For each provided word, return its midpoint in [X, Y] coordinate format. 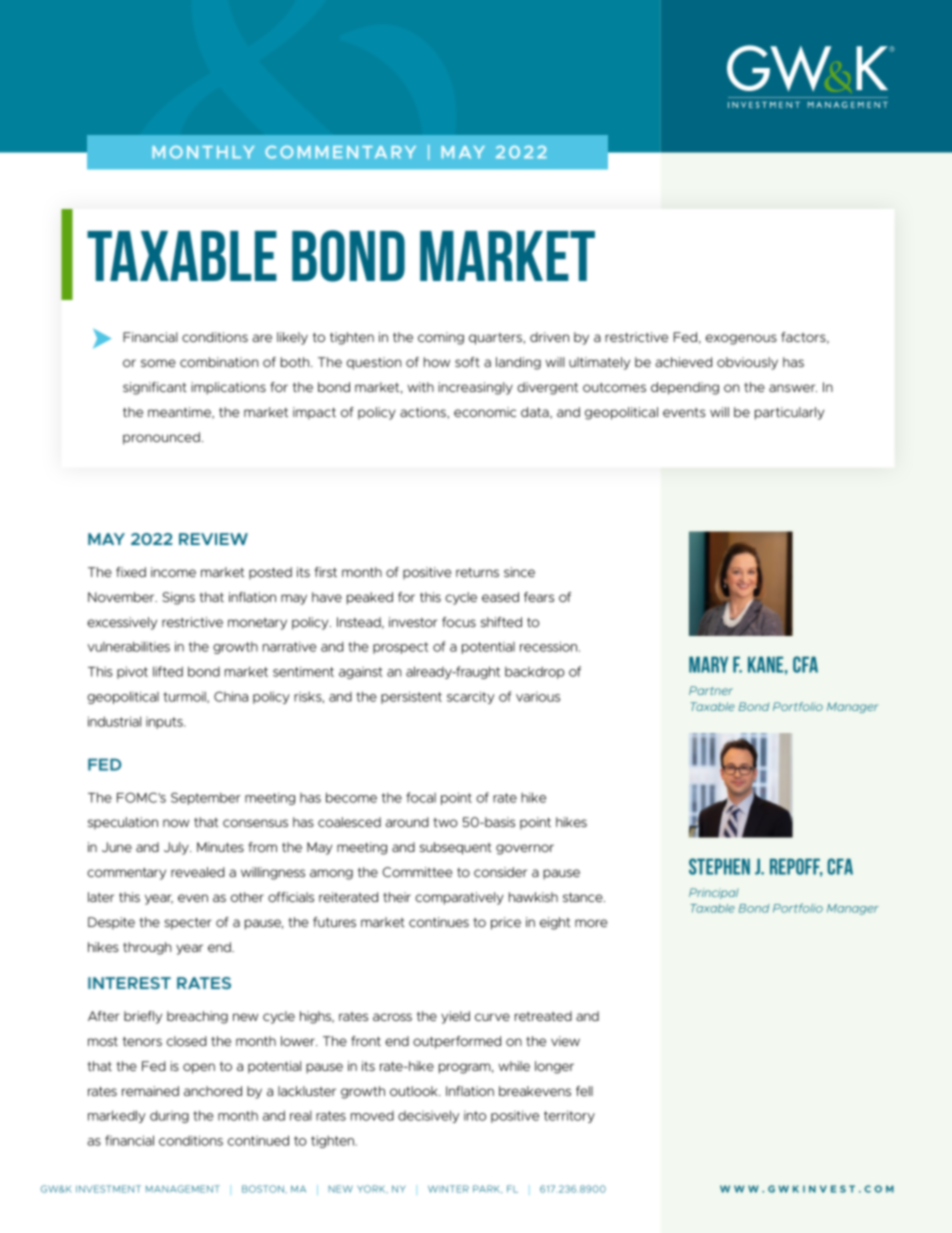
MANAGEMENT [183, 1189]
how [437, 362]
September [206, 798]
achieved [683, 362]
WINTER [448, 1189]
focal [421, 797]
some [158, 363]
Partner [711, 690]
